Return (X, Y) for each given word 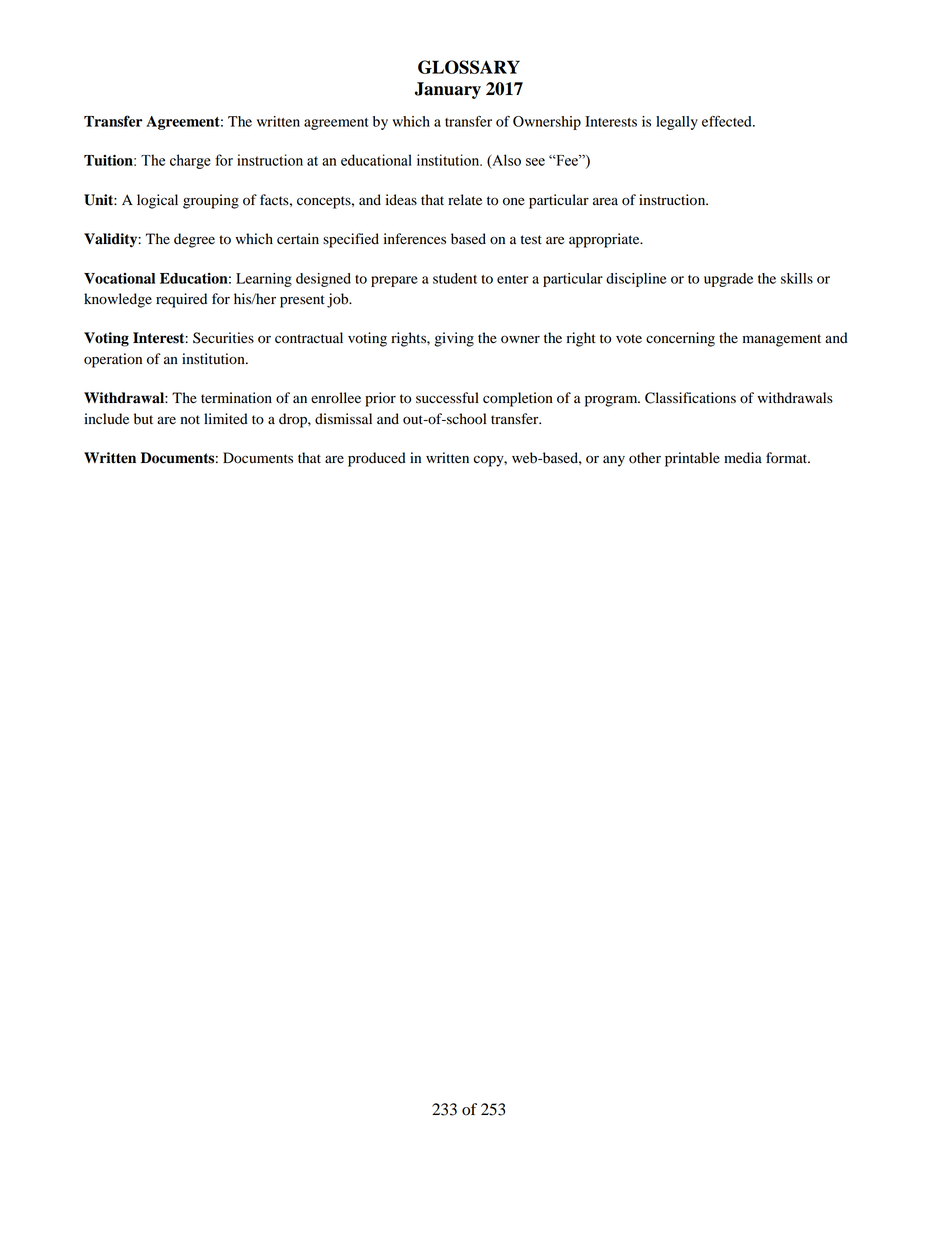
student (455, 278)
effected (728, 121)
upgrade (728, 280)
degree (194, 240)
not (190, 420)
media (743, 457)
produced (377, 459)
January (448, 90)
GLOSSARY (469, 67)
